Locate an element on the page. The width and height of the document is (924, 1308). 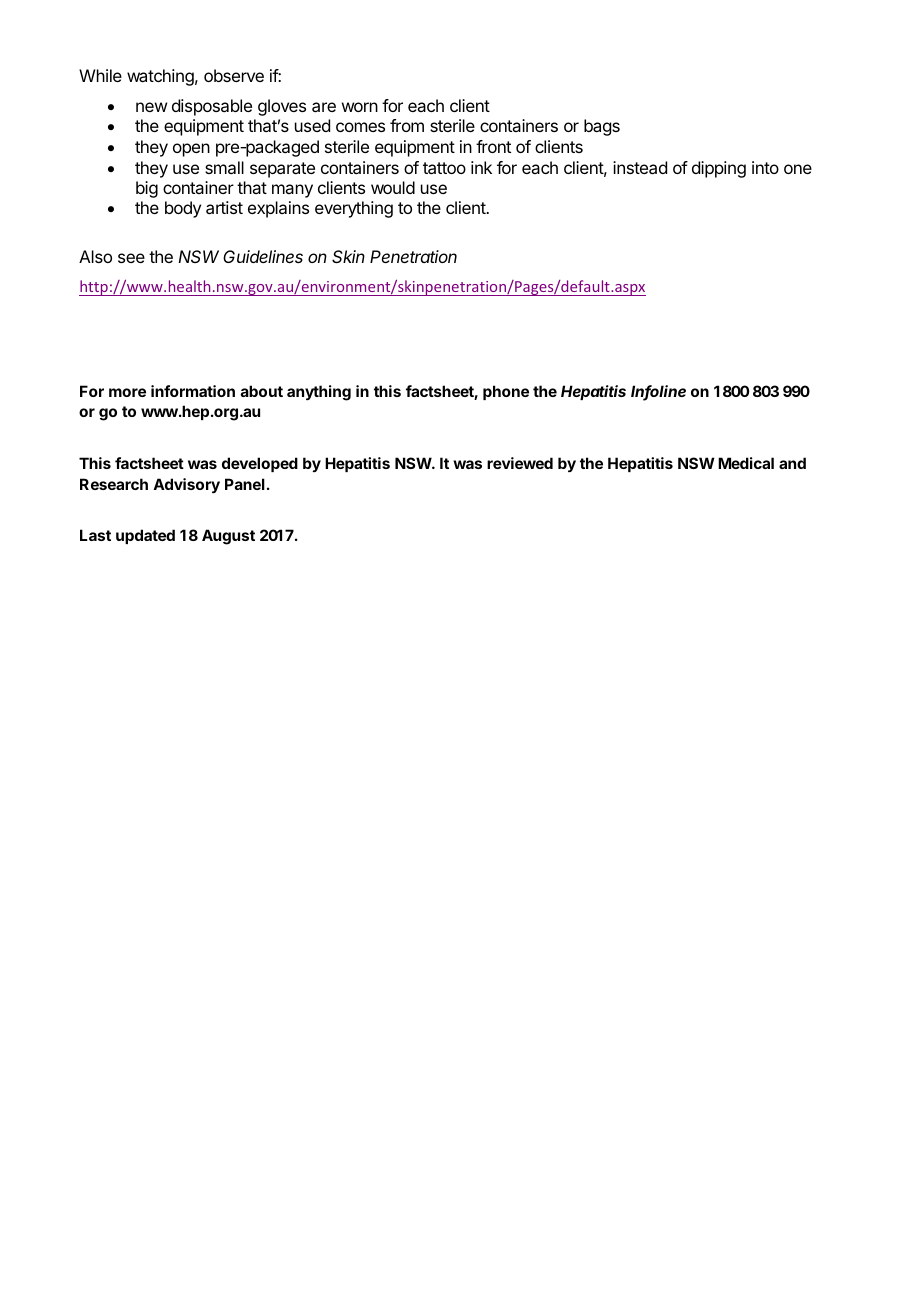
see is located at coordinates (131, 258).
